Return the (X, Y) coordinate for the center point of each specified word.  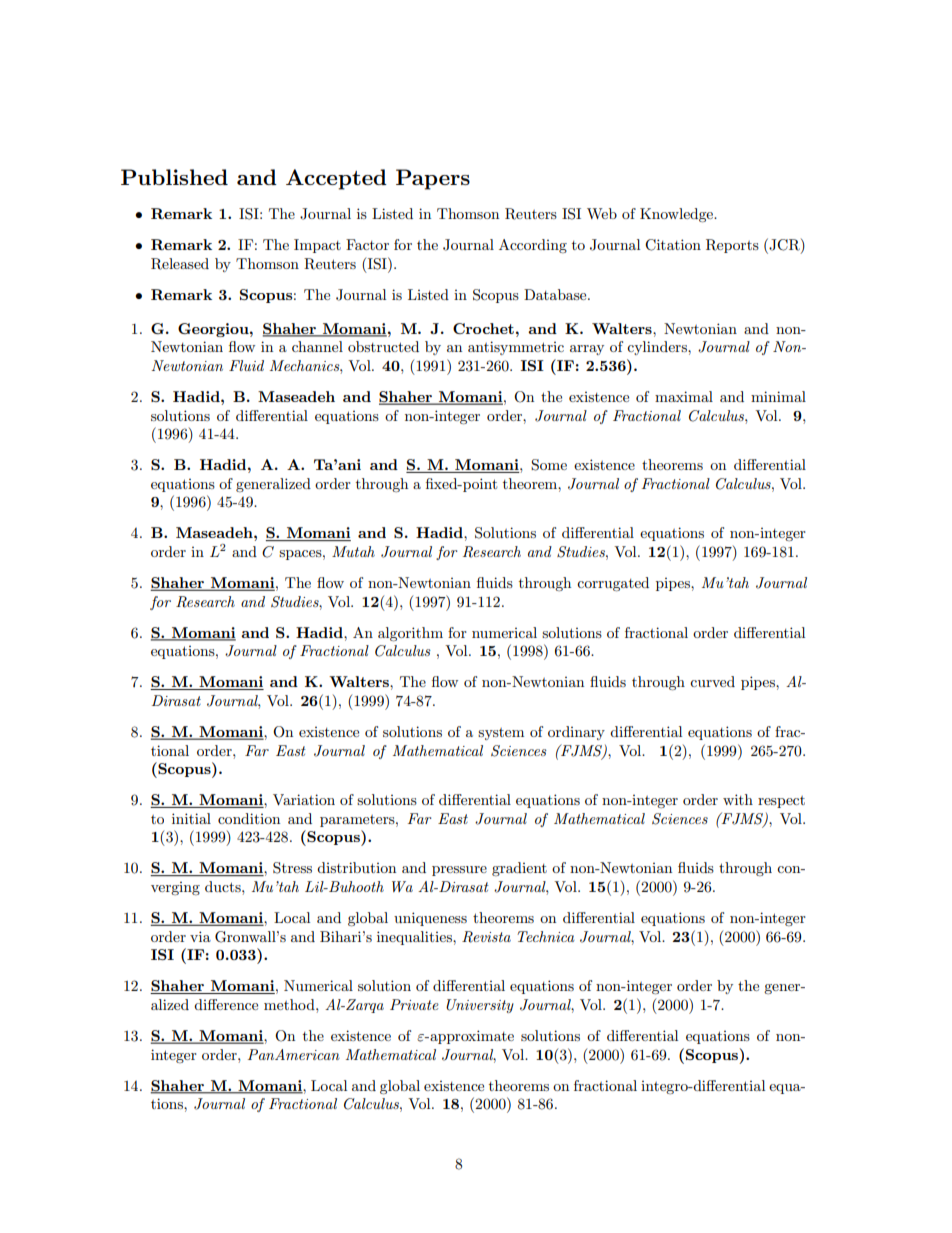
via (200, 936)
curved (712, 681)
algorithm (410, 634)
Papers (433, 179)
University (480, 1006)
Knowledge (677, 215)
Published (174, 177)
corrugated (613, 584)
